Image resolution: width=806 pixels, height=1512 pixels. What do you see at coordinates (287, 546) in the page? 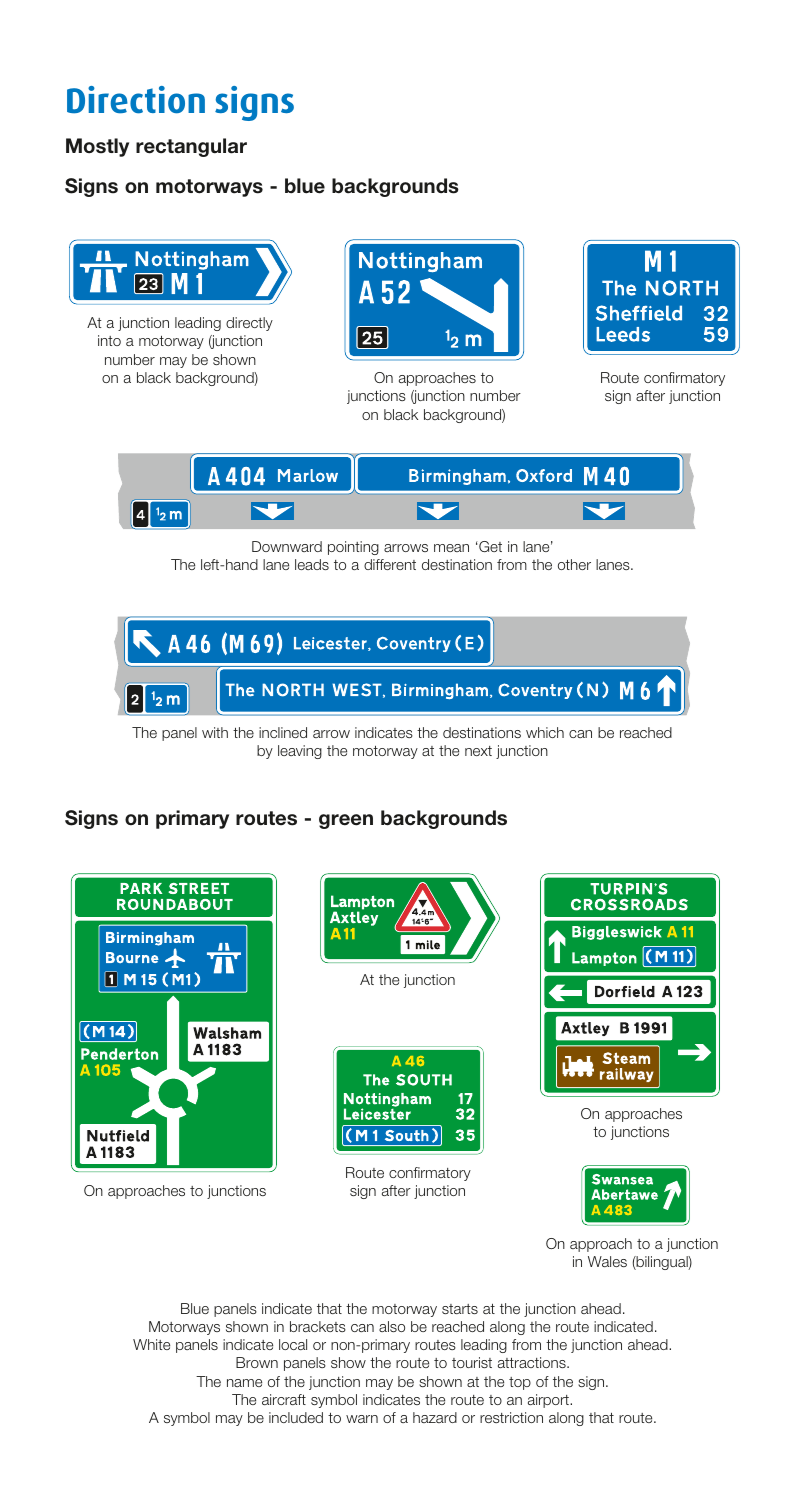
I see `Downward` at bounding box center [287, 546].
